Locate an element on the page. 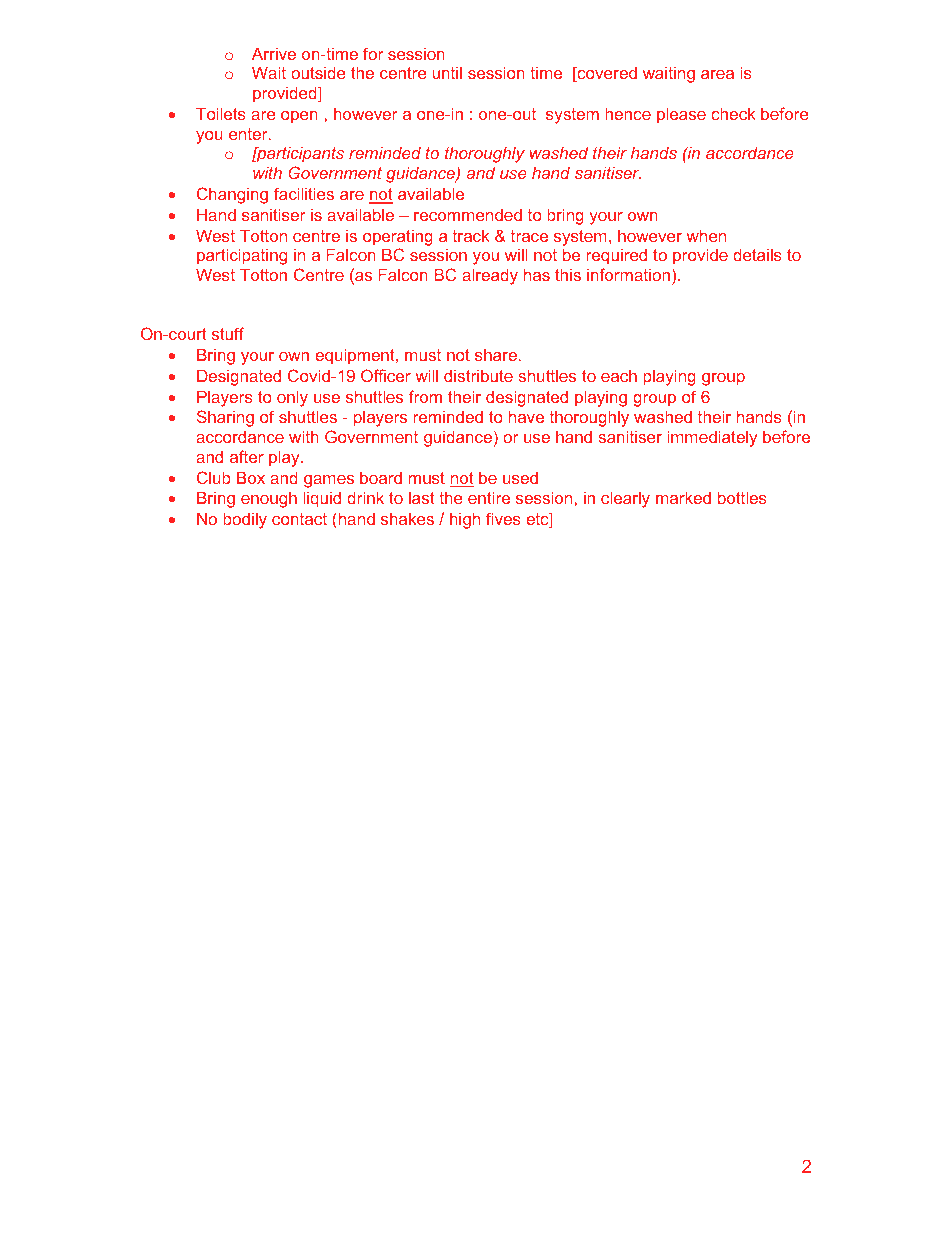 The image size is (952, 1233). enough is located at coordinates (269, 500).
